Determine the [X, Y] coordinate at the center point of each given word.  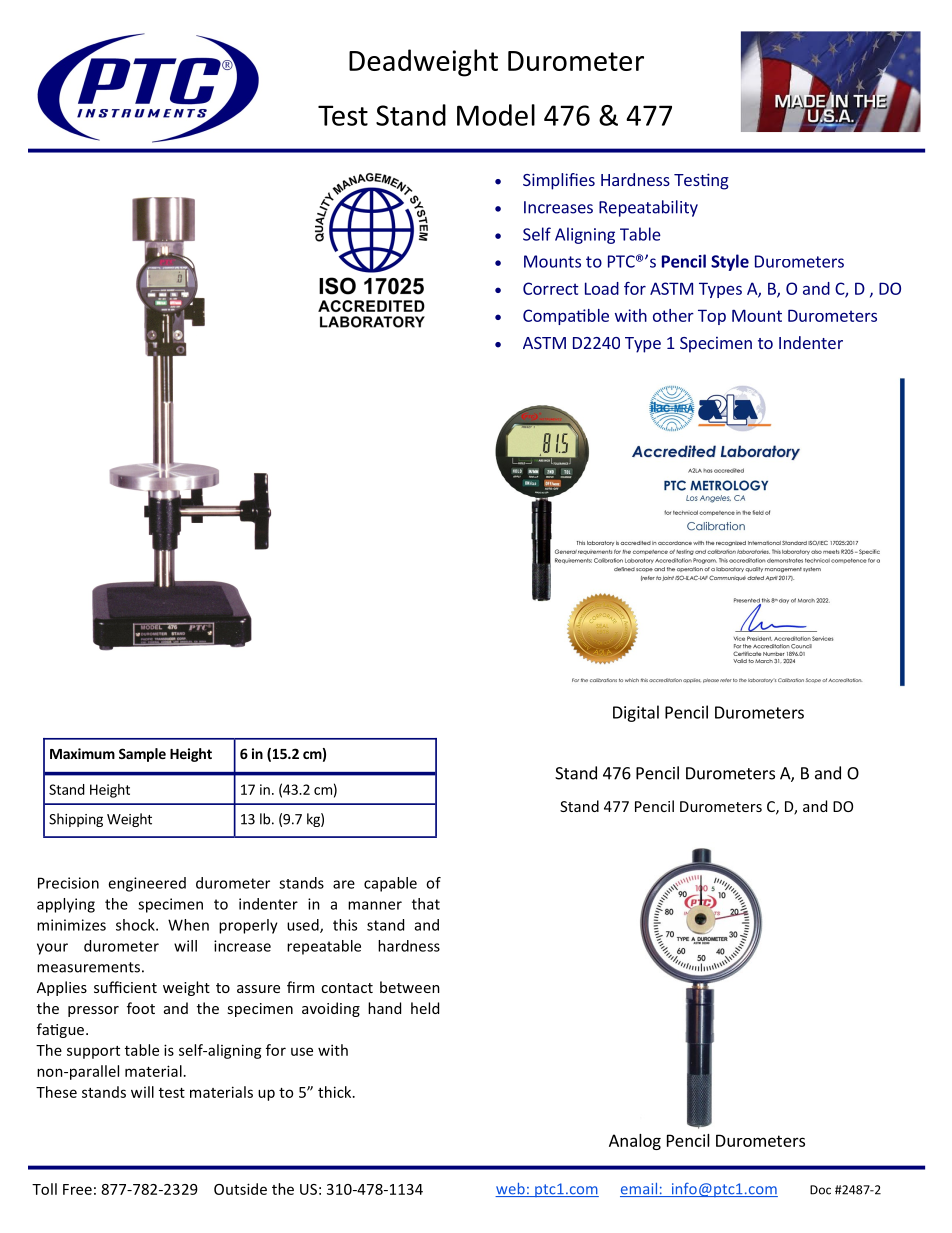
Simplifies [559, 181]
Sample [142, 755]
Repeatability [648, 208]
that [426, 904]
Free [77, 1189]
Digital [636, 713]
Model [496, 115]
